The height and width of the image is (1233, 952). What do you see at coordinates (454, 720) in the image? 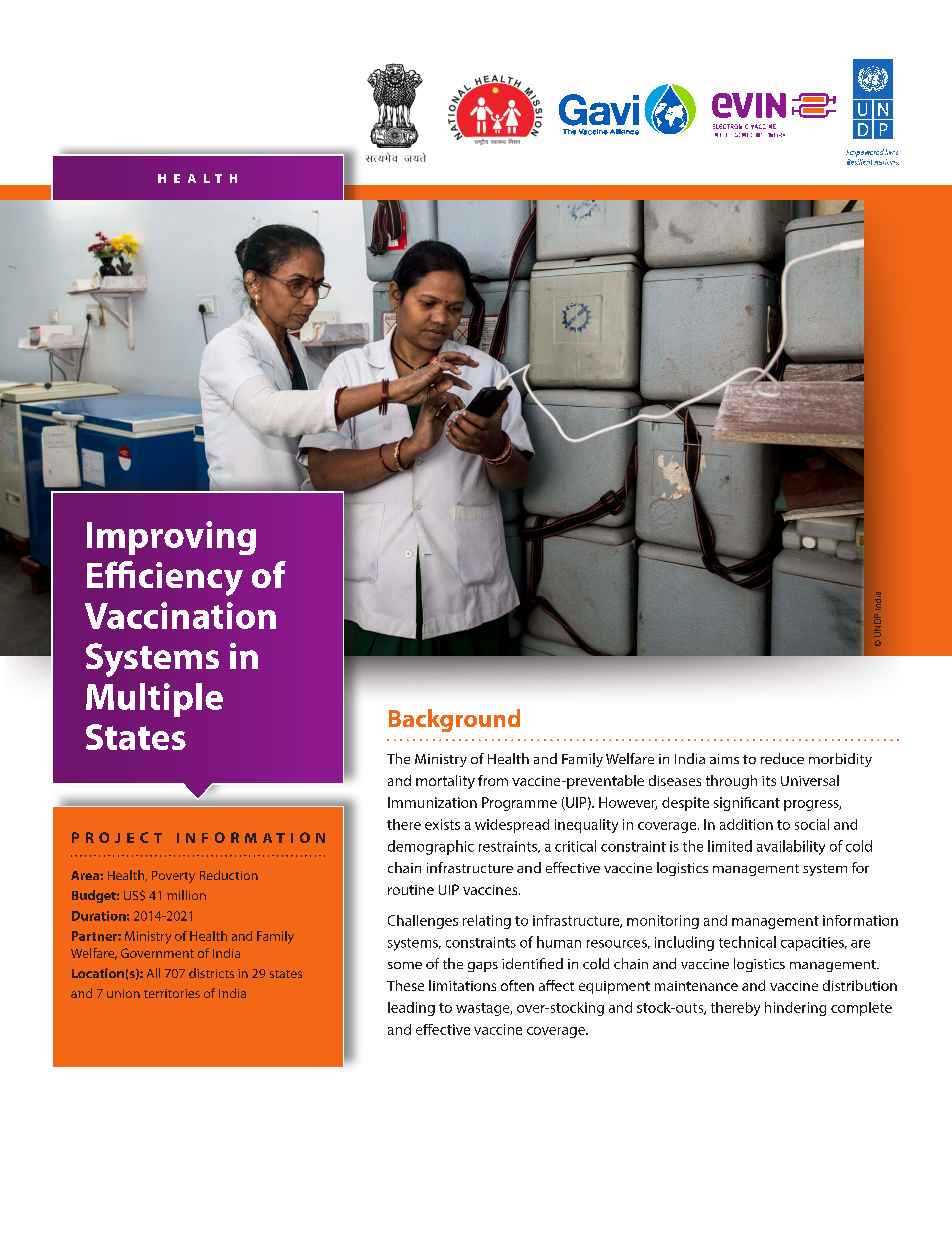
I see `Background` at bounding box center [454, 720].
